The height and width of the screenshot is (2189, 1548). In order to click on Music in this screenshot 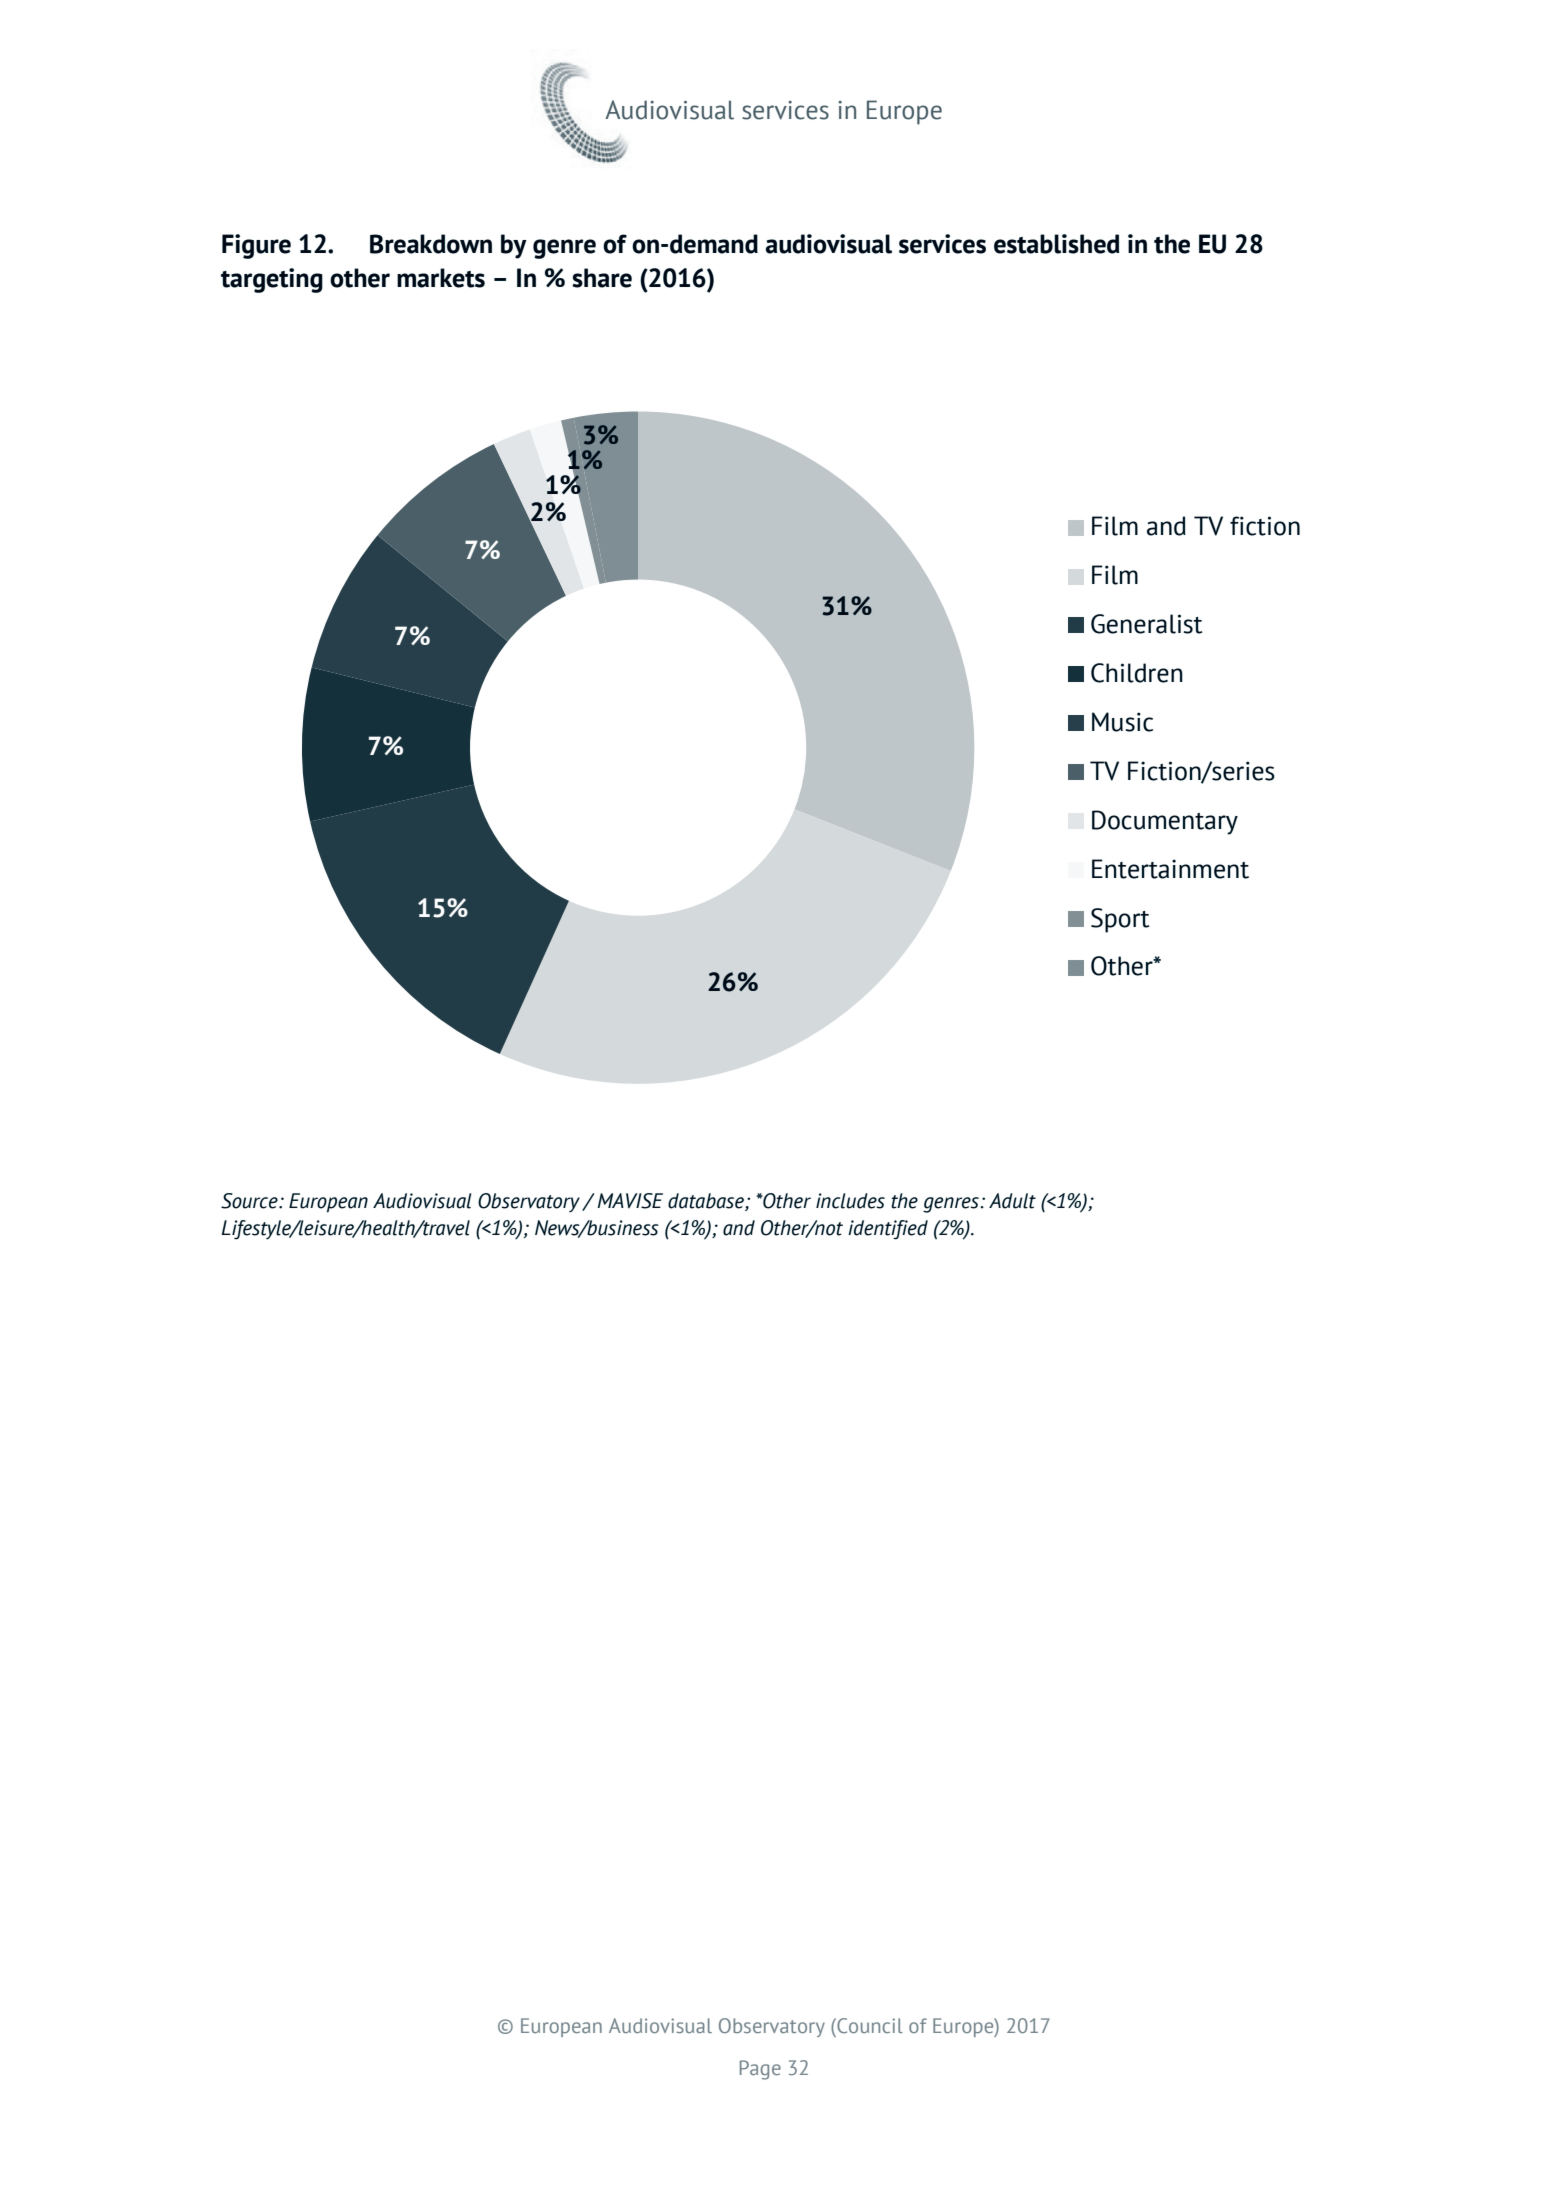, I will do `click(1122, 722)`.
